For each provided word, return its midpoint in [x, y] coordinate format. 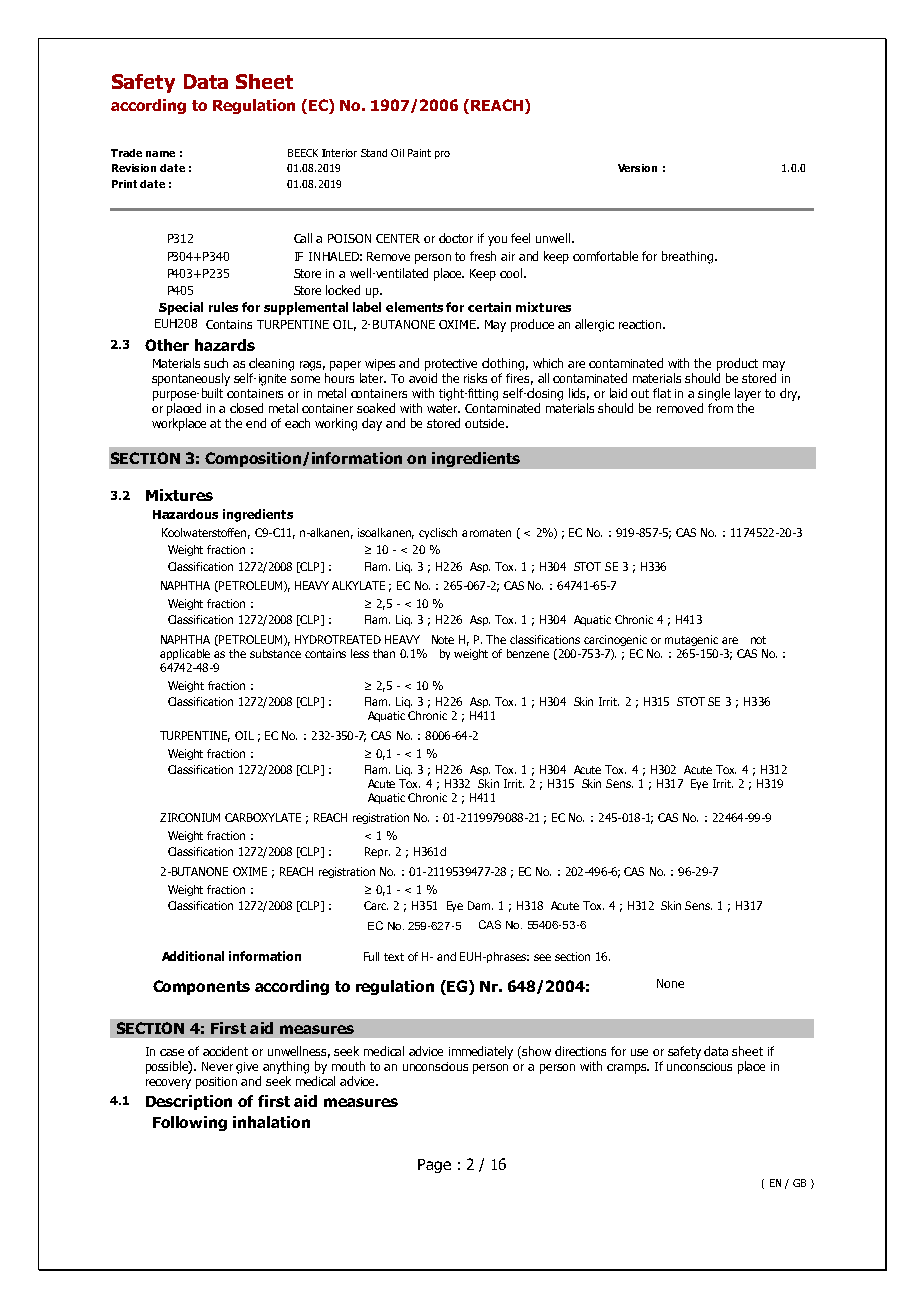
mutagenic [691, 640]
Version [637, 168]
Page [434, 1166]
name [160, 154]
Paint [419, 153]
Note [443, 639]
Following [190, 1123]
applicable [185, 654]
